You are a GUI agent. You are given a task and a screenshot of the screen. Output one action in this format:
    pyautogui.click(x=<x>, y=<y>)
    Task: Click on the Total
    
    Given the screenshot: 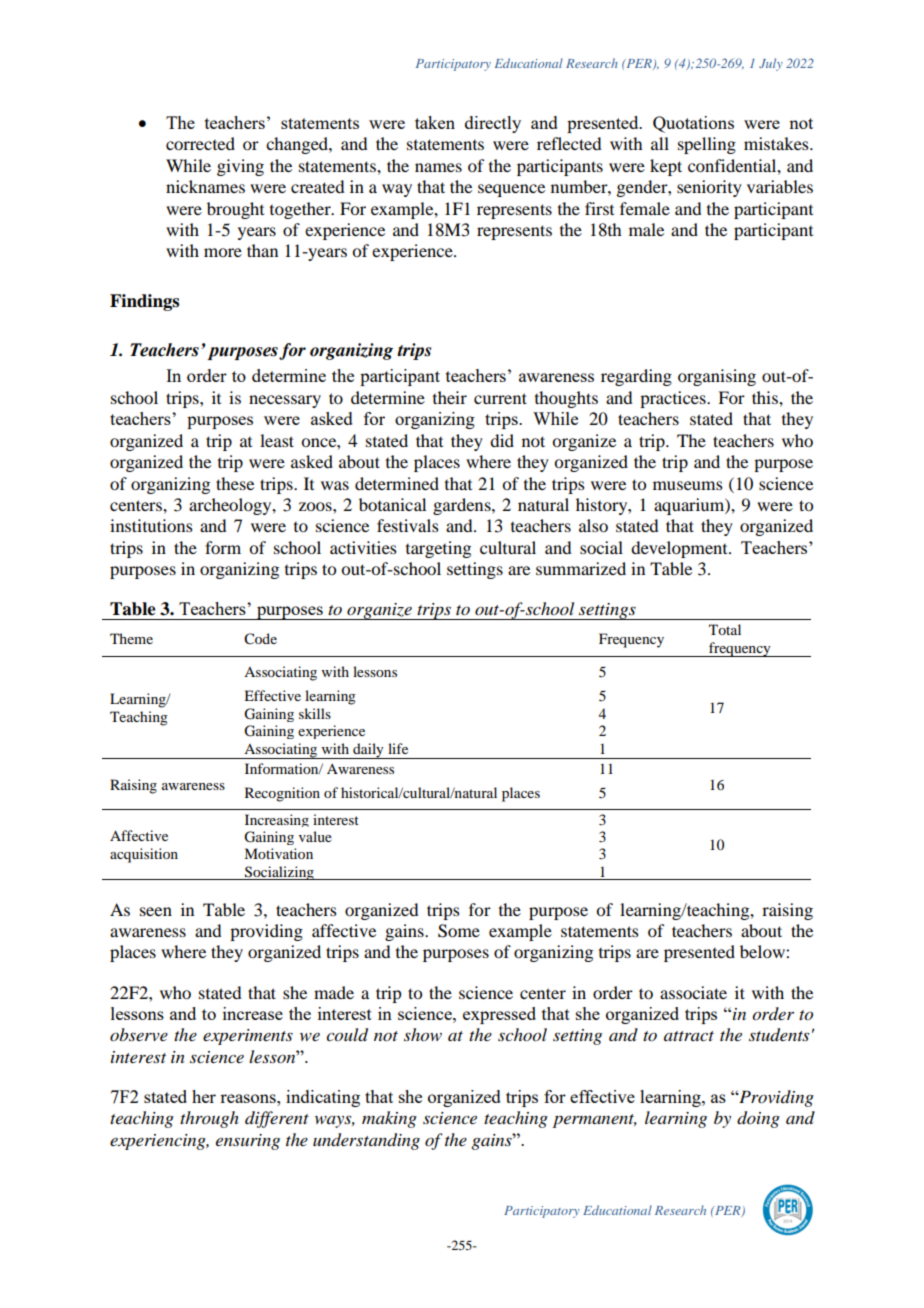 What is the action you would take?
    pyautogui.click(x=725, y=629)
